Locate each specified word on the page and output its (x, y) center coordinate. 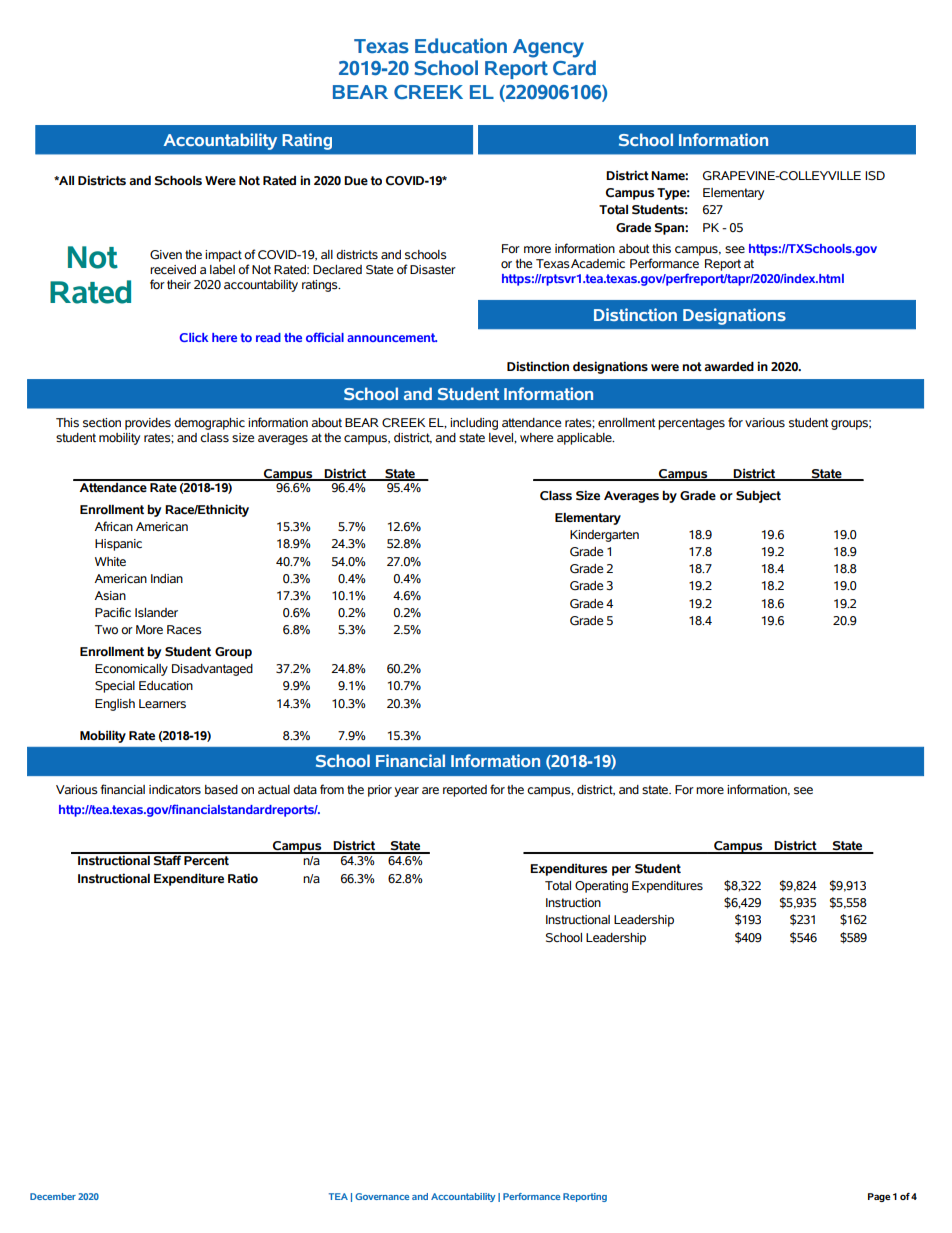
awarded (729, 366)
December (53, 1196)
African (113, 526)
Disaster (433, 269)
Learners (162, 704)
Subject (758, 496)
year (406, 792)
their (179, 284)
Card (574, 68)
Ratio (243, 878)
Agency (548, 48)
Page (879, 1197)
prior (380, 791)
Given (166, 255)
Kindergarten (604, 536)
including (474, 424)
